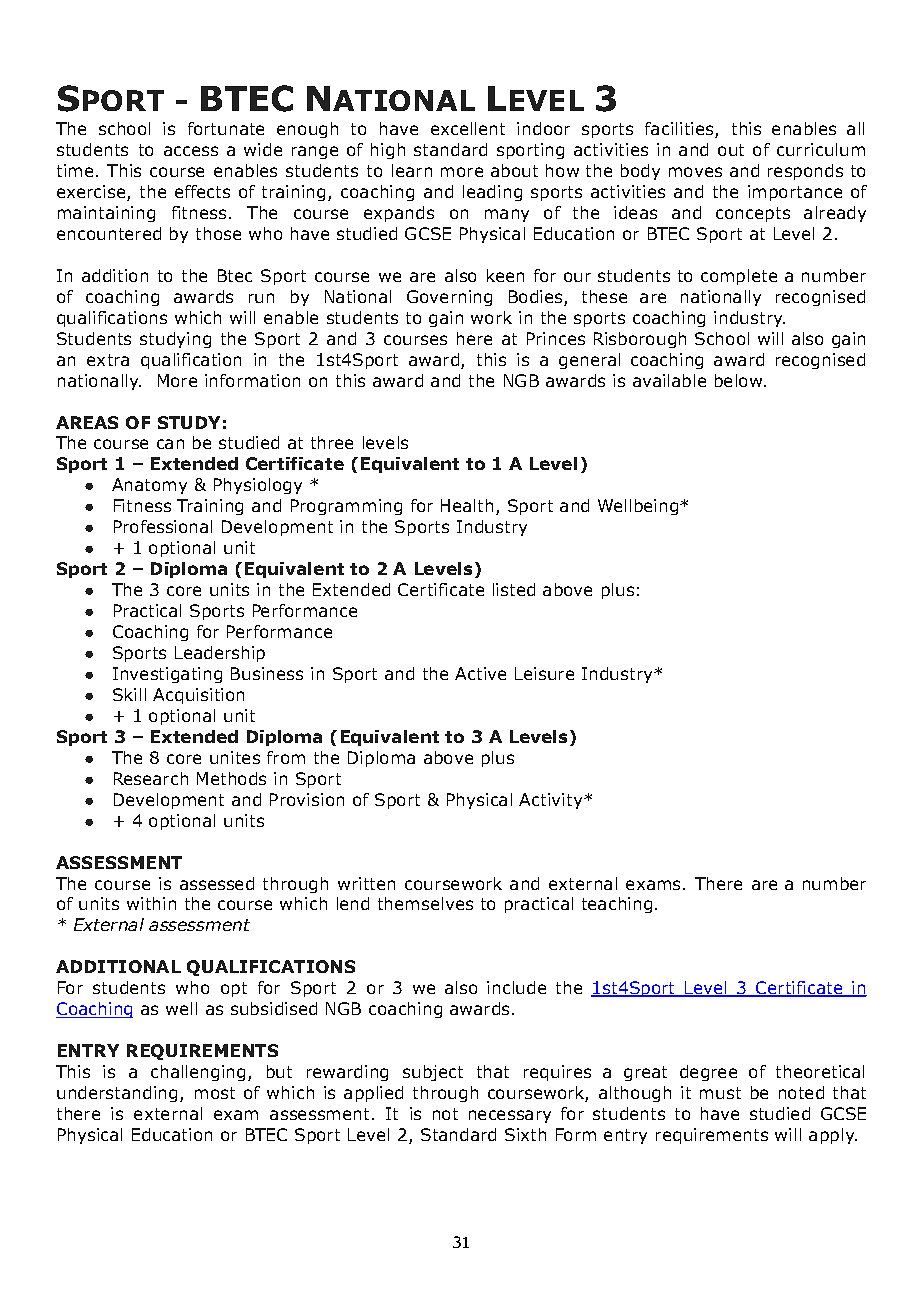  What do you see at coordinates (151, 903) in the screenshot?
I see `within` at bounding box center [151, 903].
